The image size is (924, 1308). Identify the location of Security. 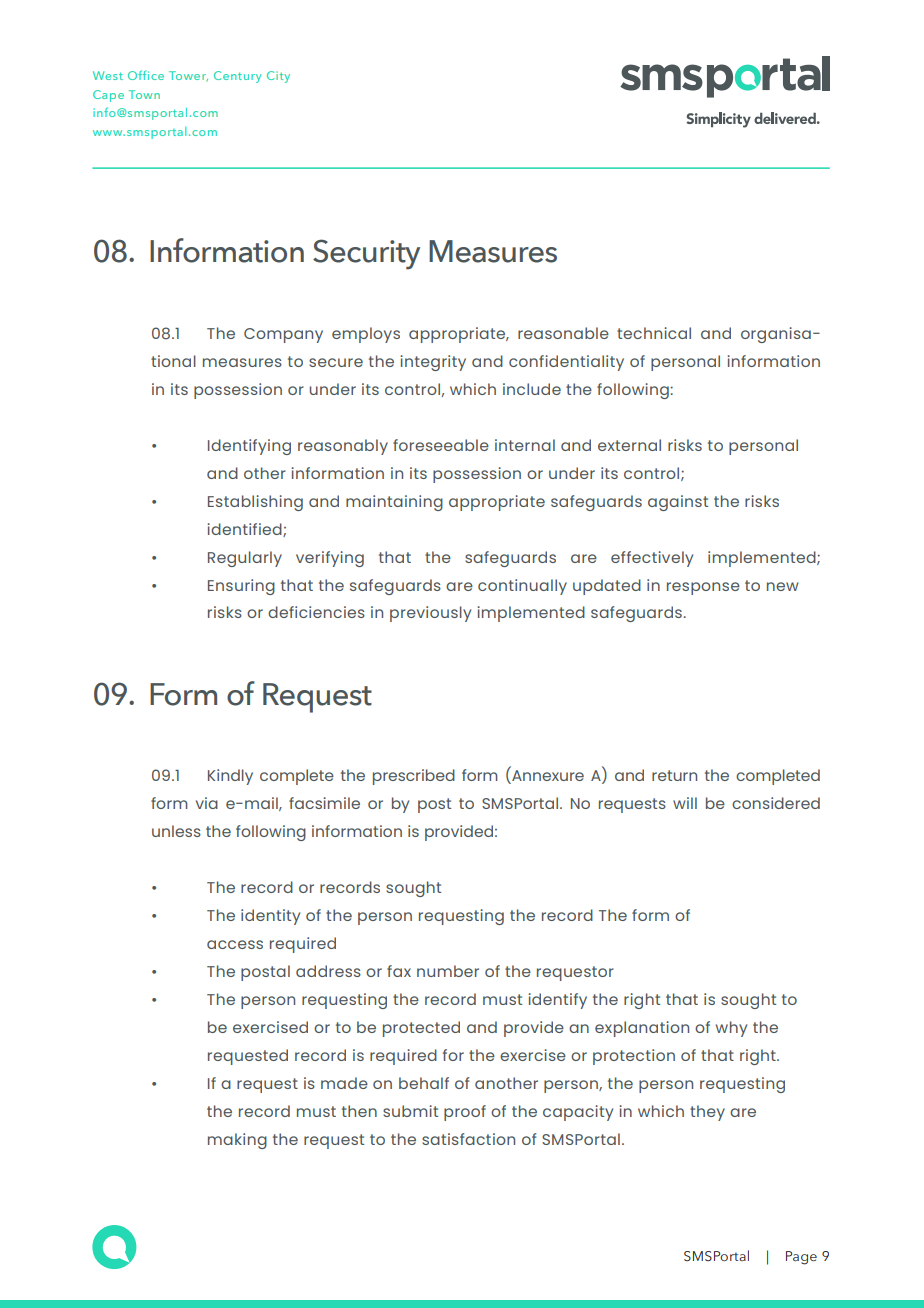
(366, 254).
